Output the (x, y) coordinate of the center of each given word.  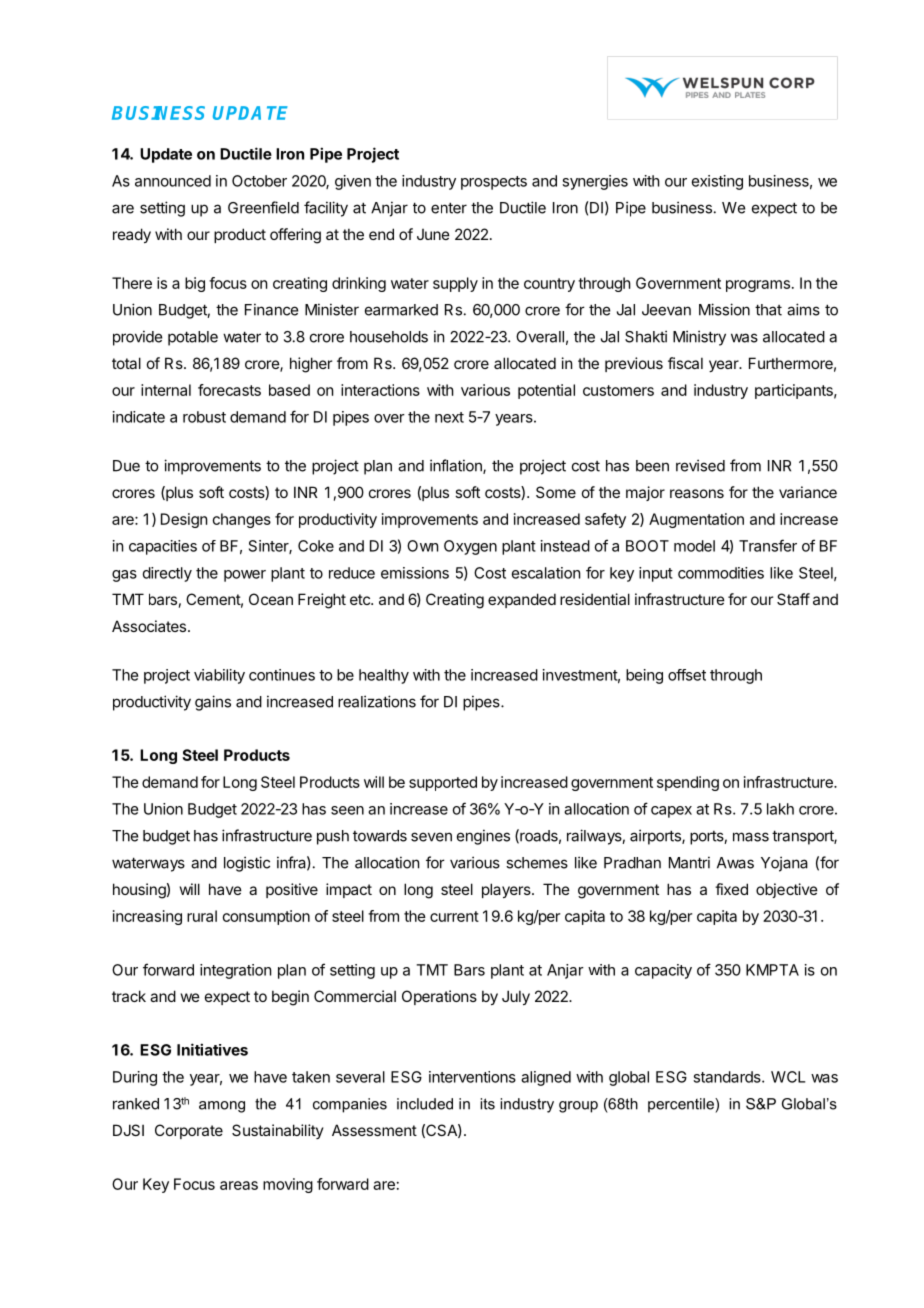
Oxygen (470, 547)
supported (443, 783)
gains (213, 703)
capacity (663, 971)
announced (173, 181)
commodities (721, 573)
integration (235, 971)
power (245, 576)
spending (688, 783)
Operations (439, 997)
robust (204, 417)
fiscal (685, 363)
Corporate (189, 1131)
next (449, 417)
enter (449, 208)
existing (717, 182)
